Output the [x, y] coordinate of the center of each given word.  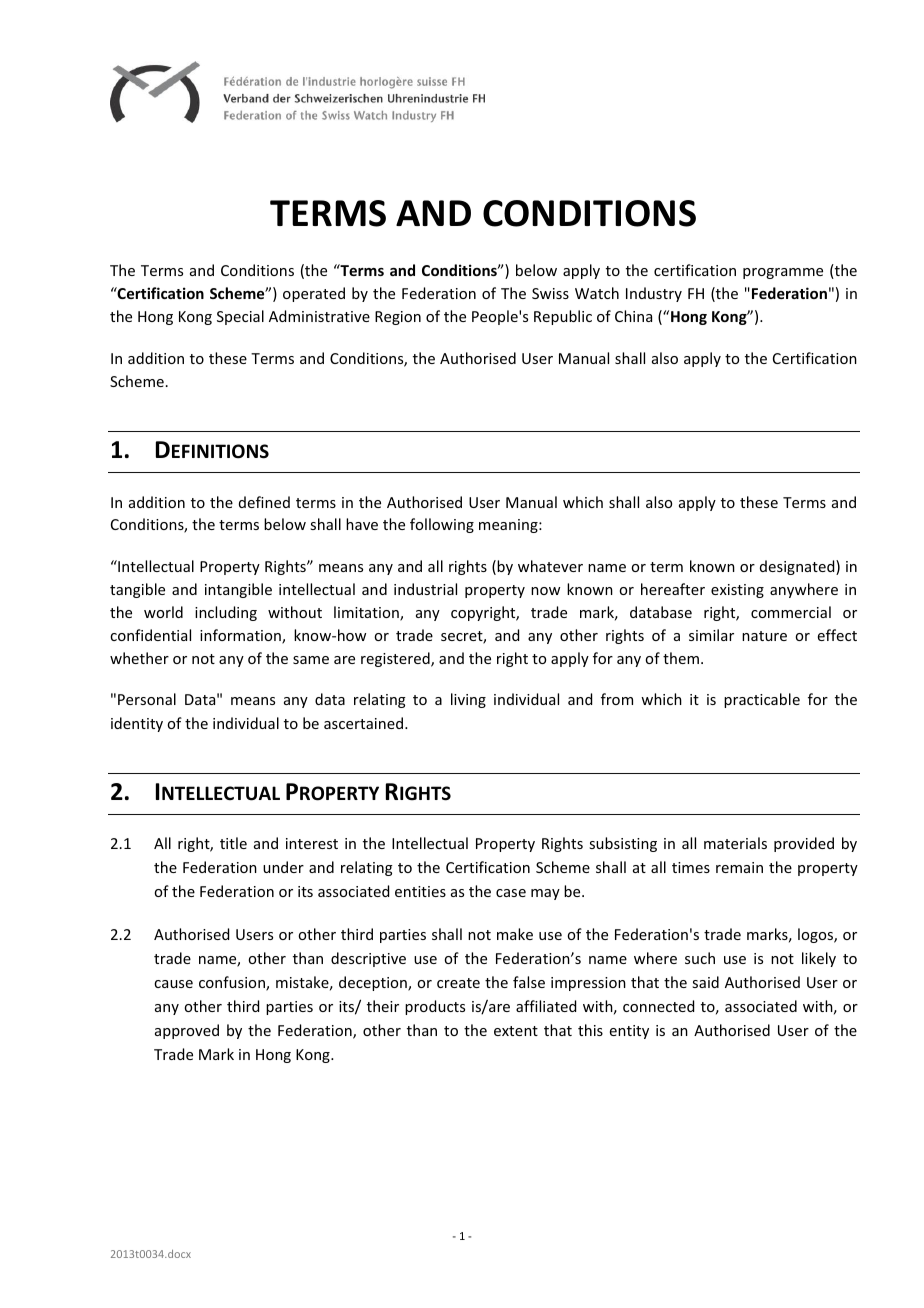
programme [783, 273]
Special [240, 317]
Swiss [550, 293]
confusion [233, 983]
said [705, 982]
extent [516, 1031]
